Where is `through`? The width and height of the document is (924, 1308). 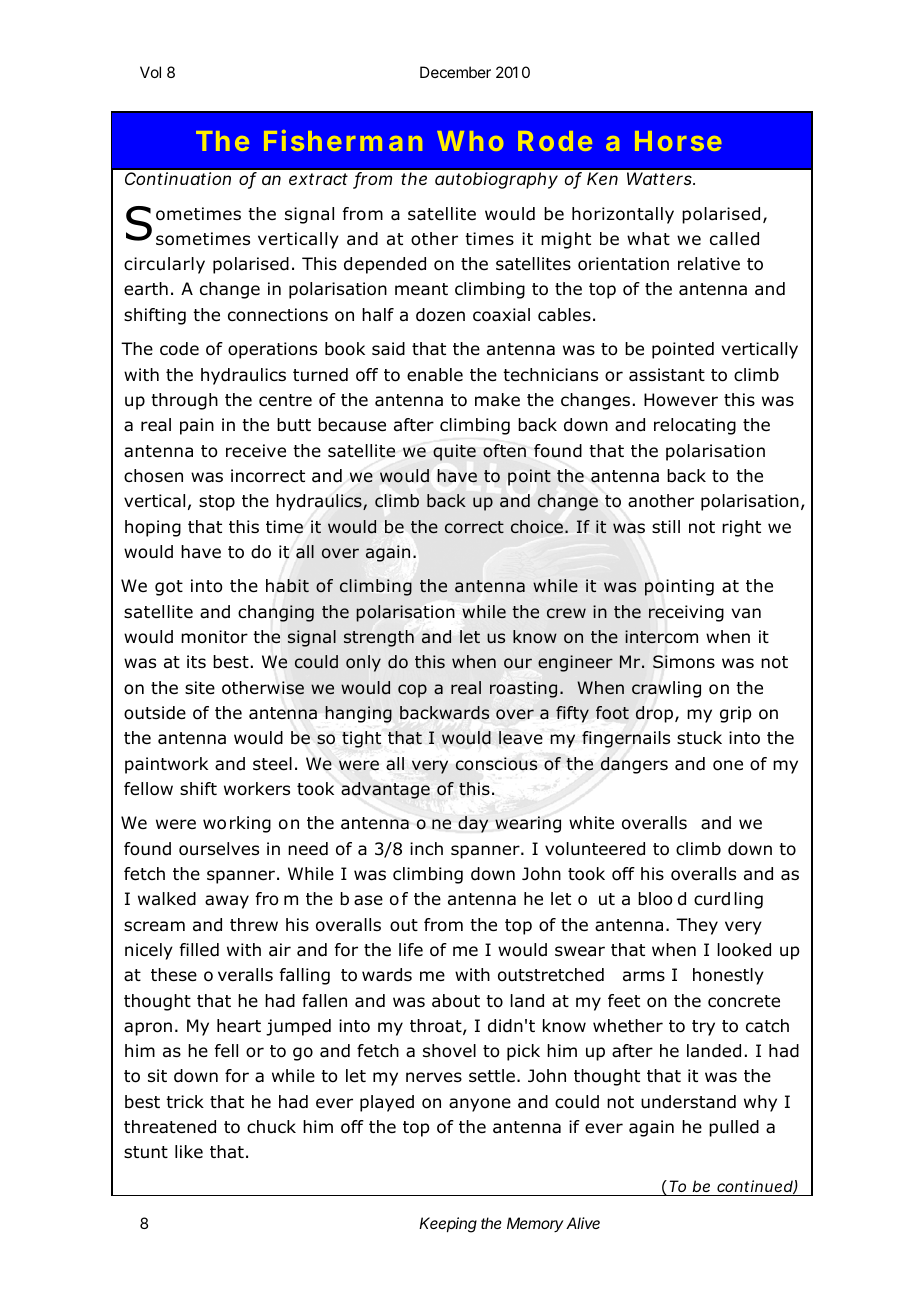 through is located at coordinates (184, 401).
